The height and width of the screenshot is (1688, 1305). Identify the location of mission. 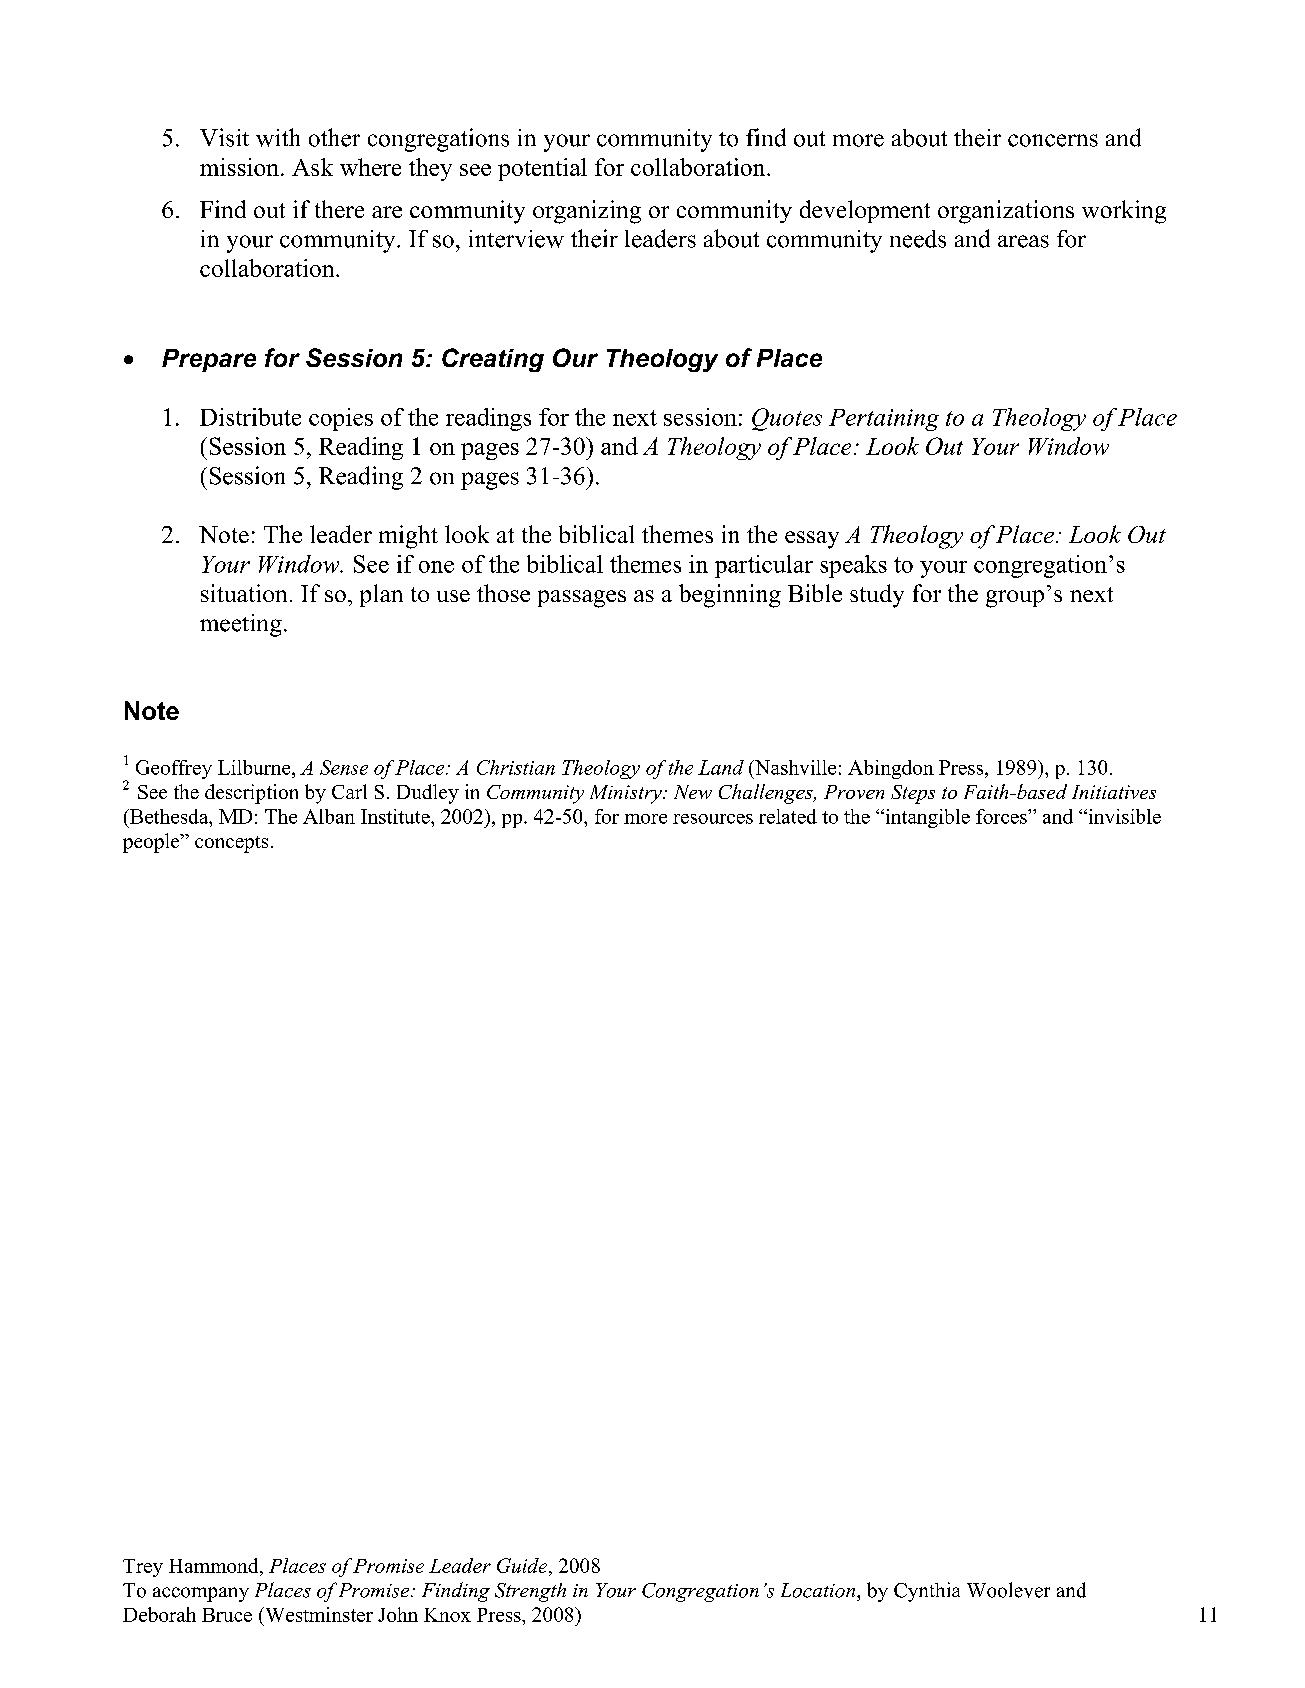
(239, 167).
